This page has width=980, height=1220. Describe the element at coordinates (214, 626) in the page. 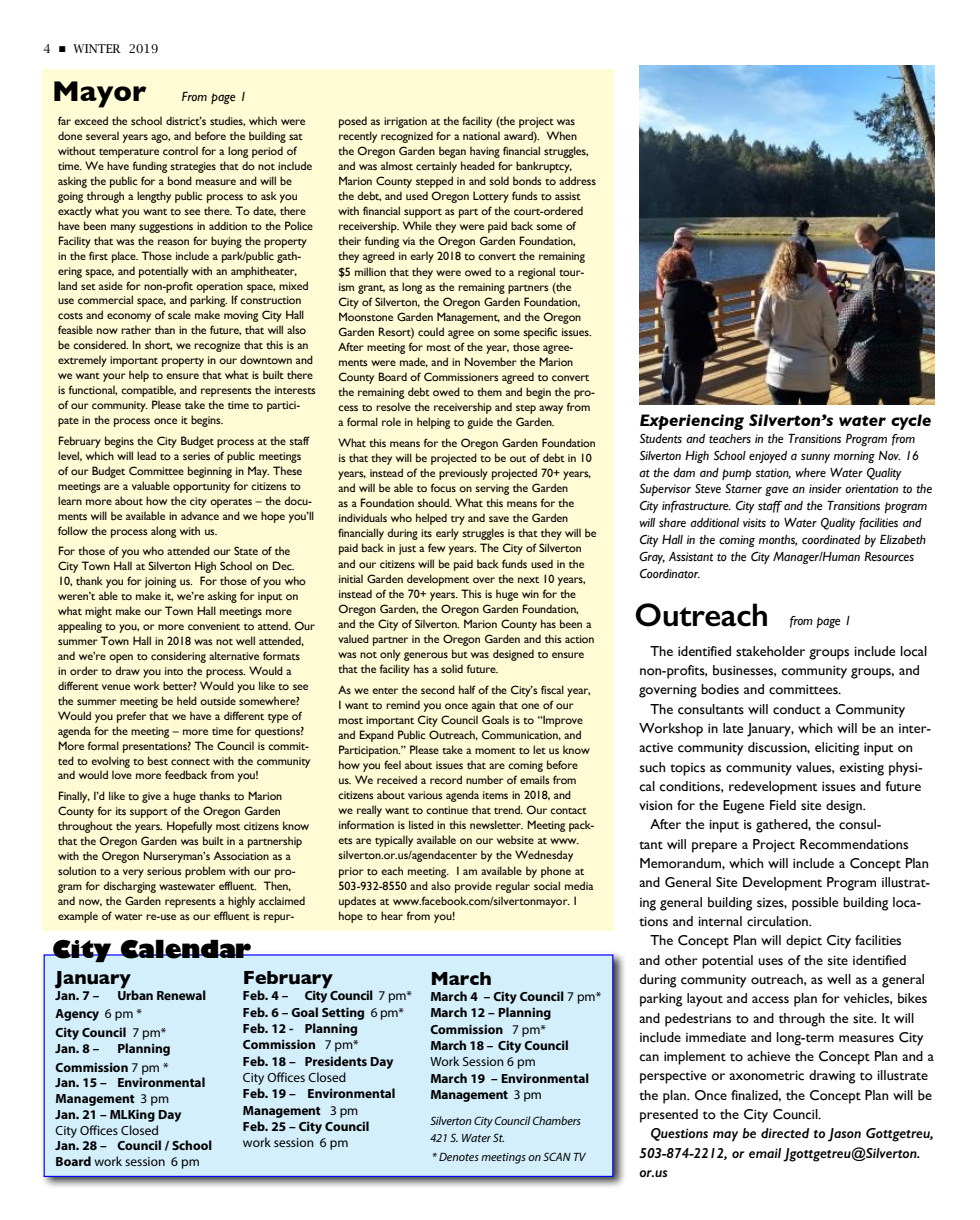

I see `convenient` at that location.
